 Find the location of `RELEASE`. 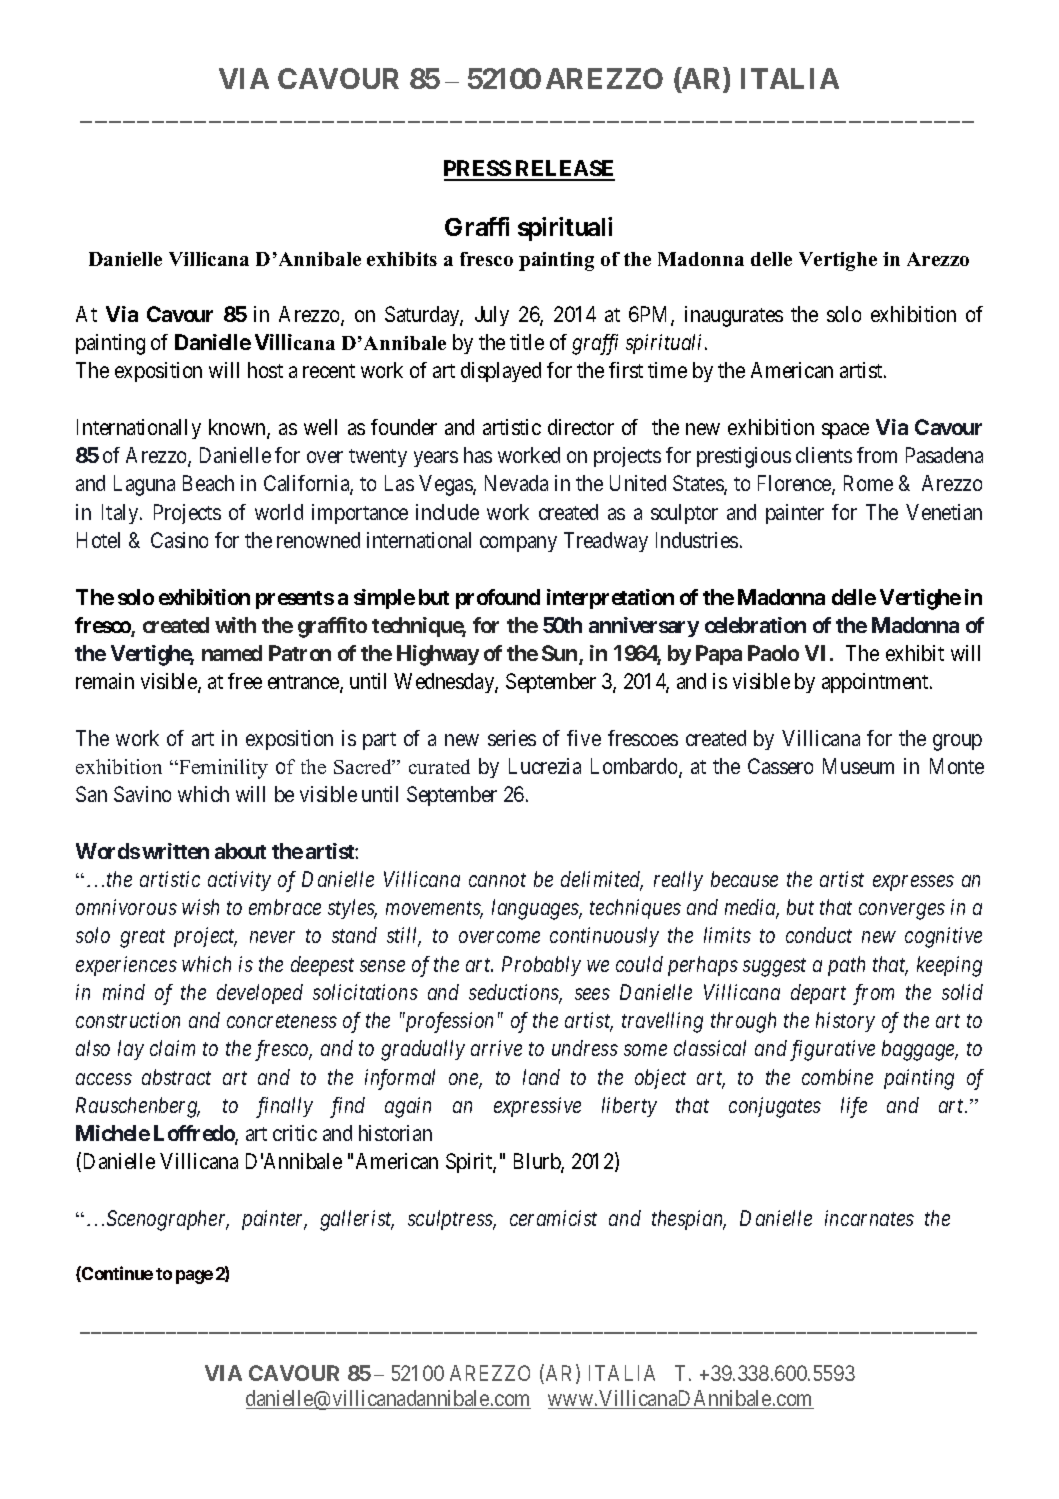

RELEASE is located at coordinates (564, 170).
